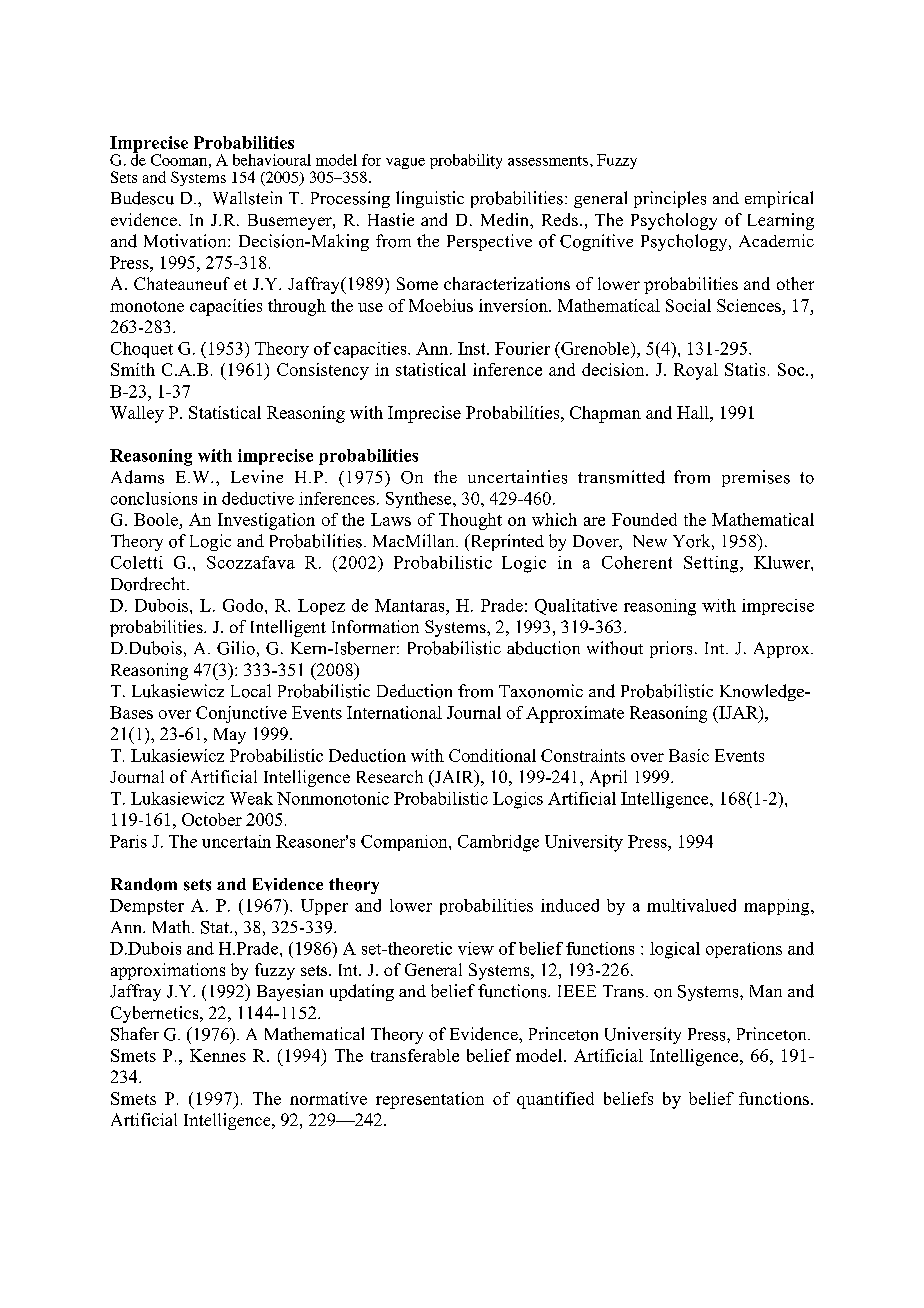  What do you see at coordinates (251, 798) in the image?
I see `Weak` at bounding box center [251, 798].
